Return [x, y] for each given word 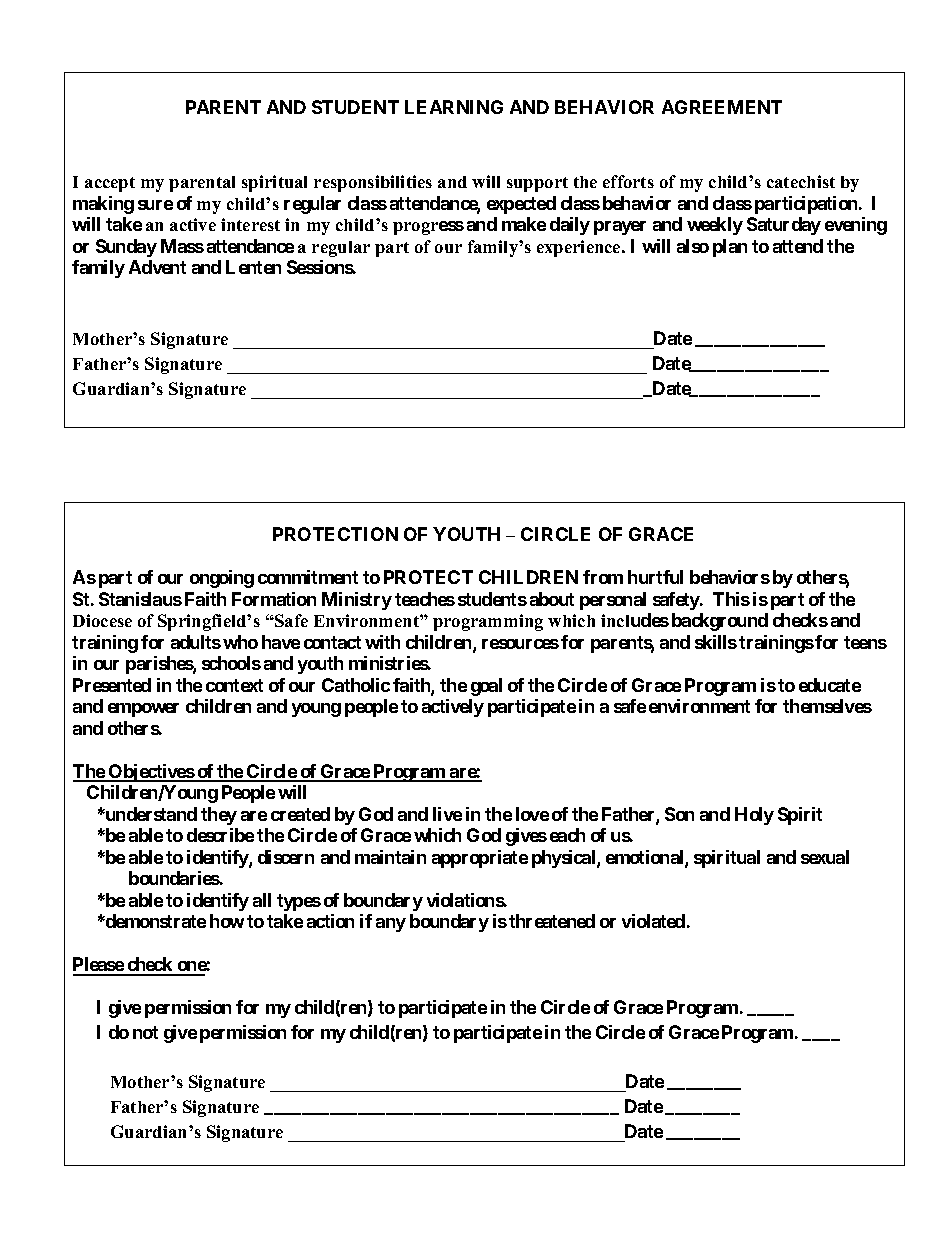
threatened [552, 921]
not [145, 1032]
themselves [827, 706]
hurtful [655, 577]
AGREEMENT [722, 107]
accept [110, 184]
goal [486, 687]
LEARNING [454, 107]
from [603, 577]
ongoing [222, 579]
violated [653, 921]
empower [143, 710]
